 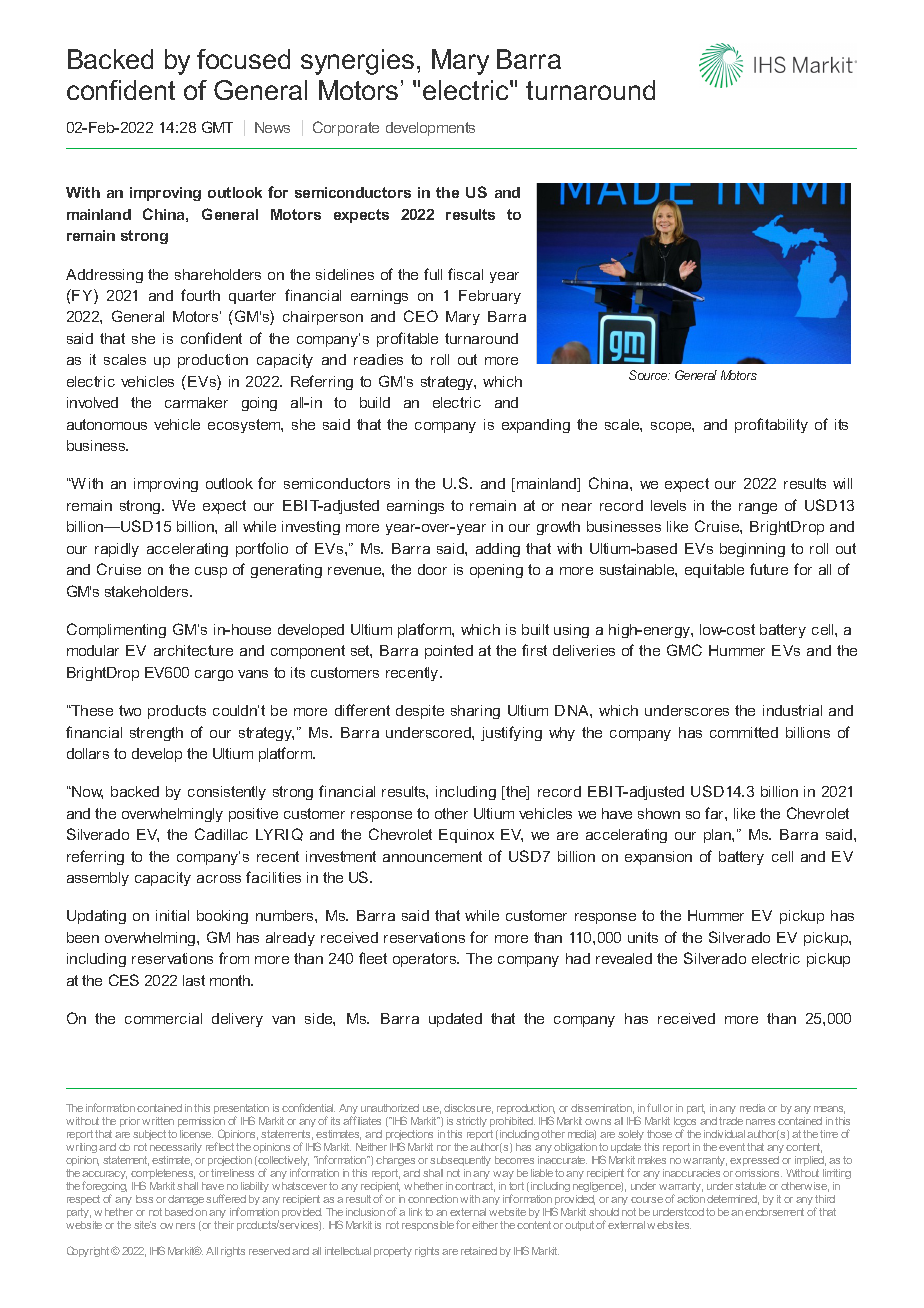 I want to click on owners, so click(x=177, y=1226).
